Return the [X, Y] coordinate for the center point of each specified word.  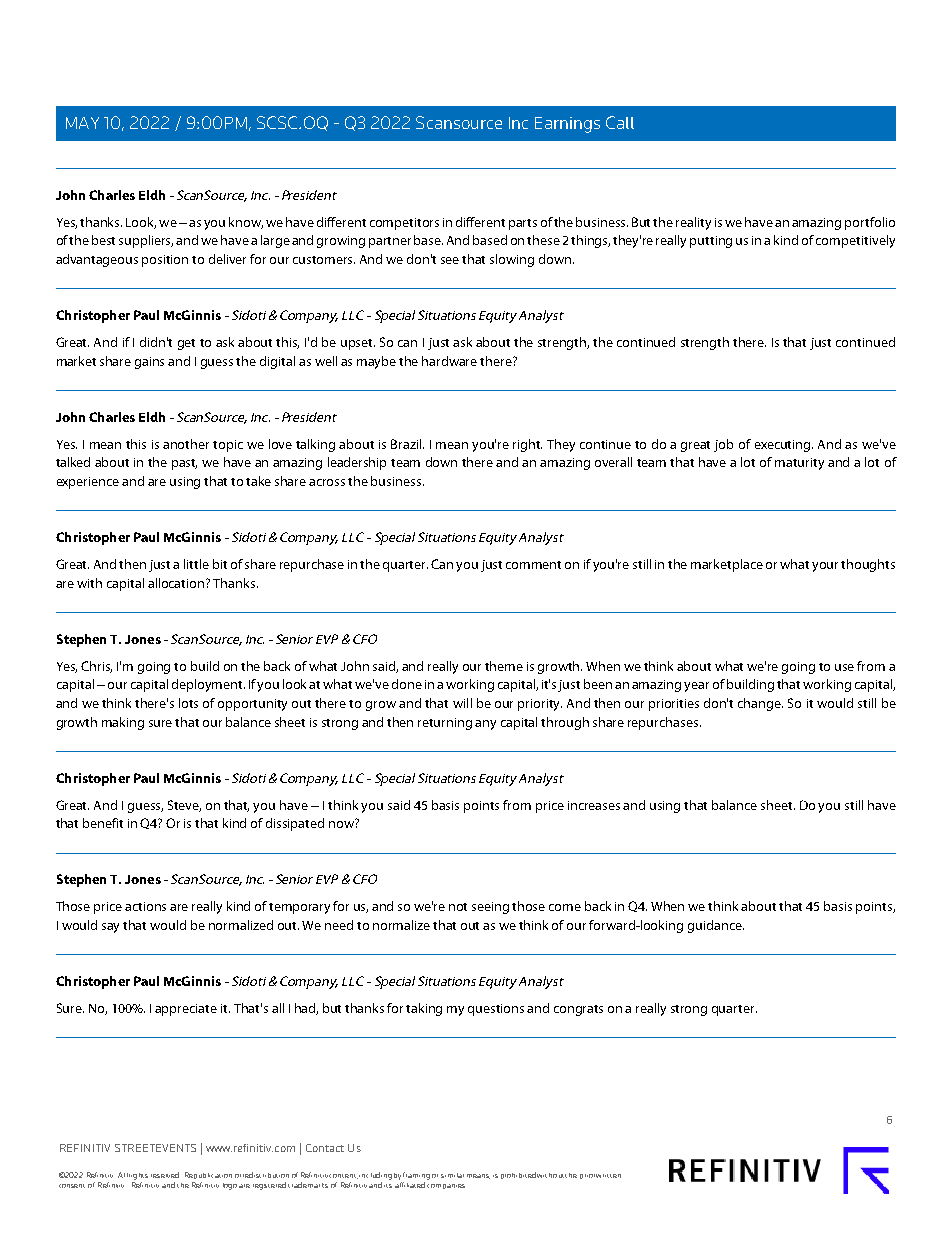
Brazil [407, 444]
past [184, 464]
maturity [799, 464]
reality [693, 223]
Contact [325, 1148]
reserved [165, 1175]
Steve [184, 806]
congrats [578, 1010]
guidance [716, 926]
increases [594, 805]
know [246, 223]
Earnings [567, 125]
